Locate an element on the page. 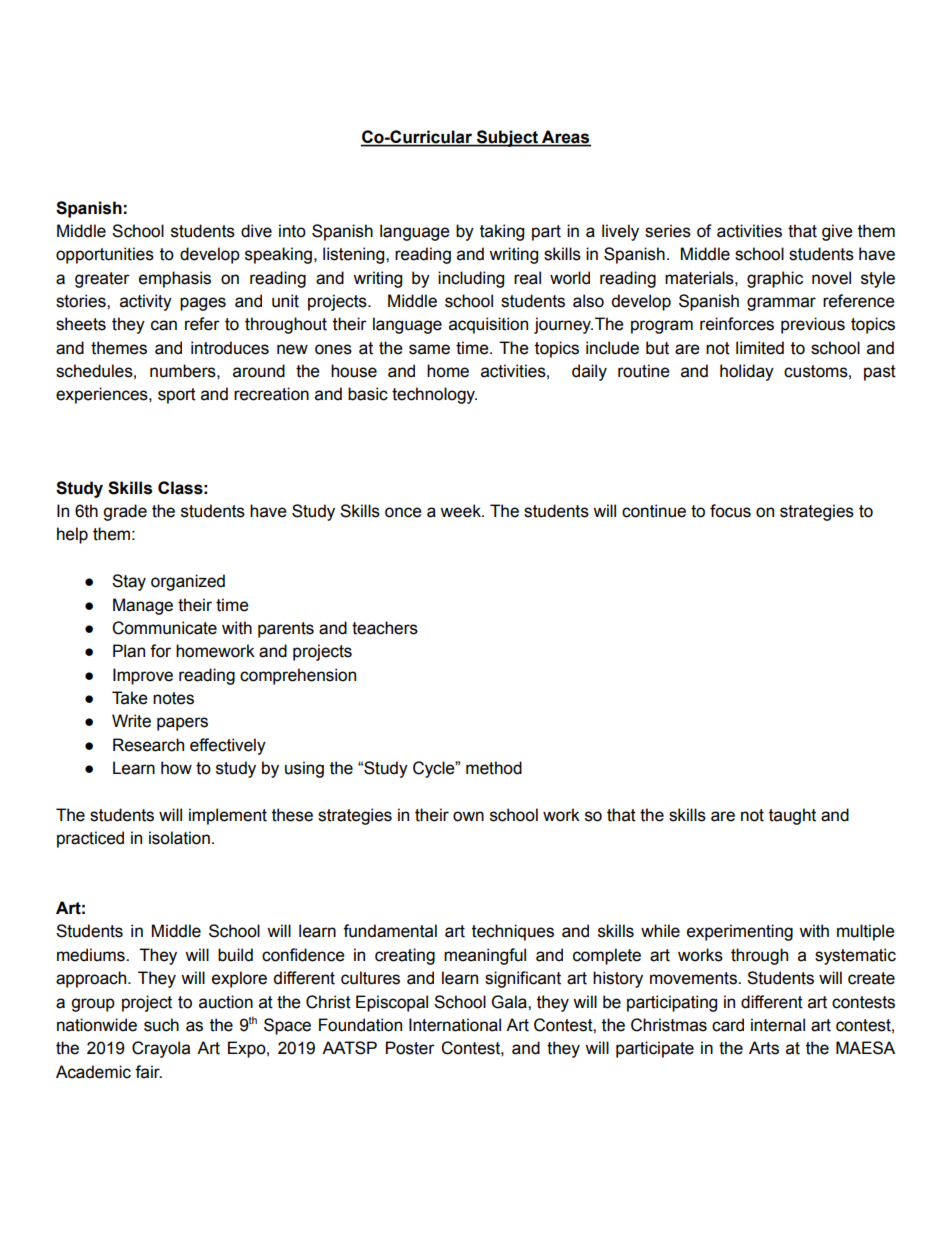  focus is located at coordinates (730, 511).
